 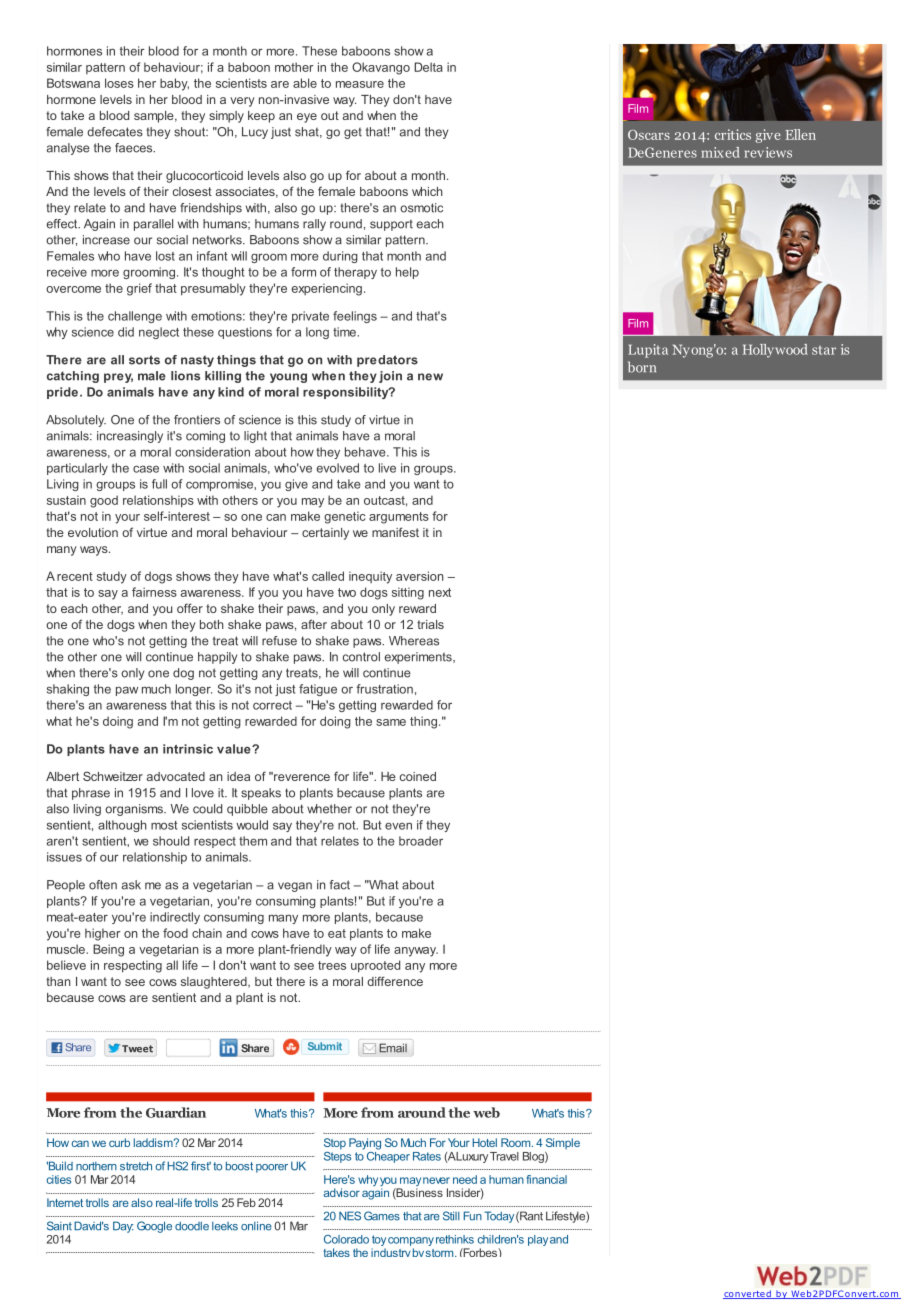 I want to click on Delta, so click(x=428, y=67).
